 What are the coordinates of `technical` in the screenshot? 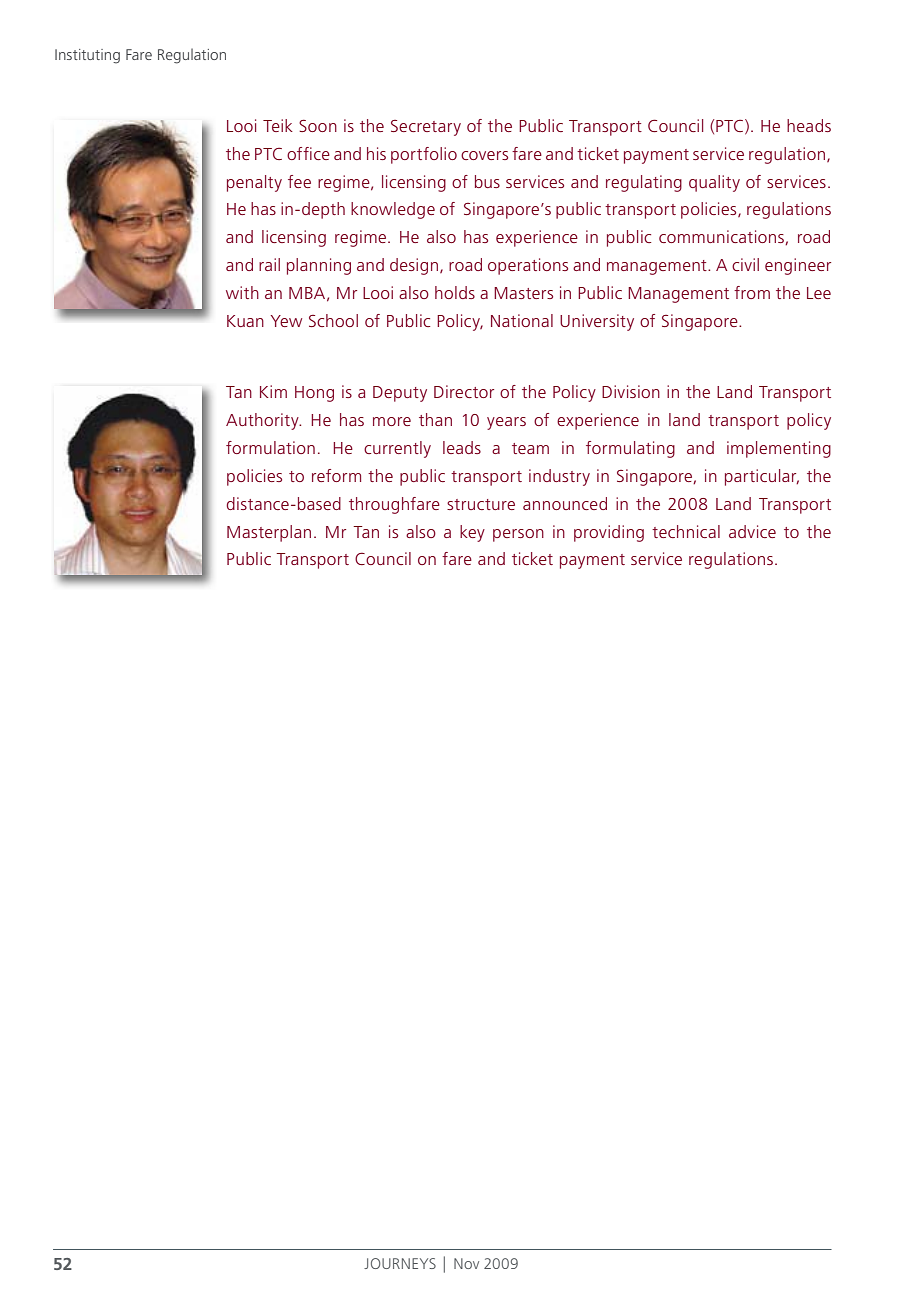 It's located at (686, 531).
